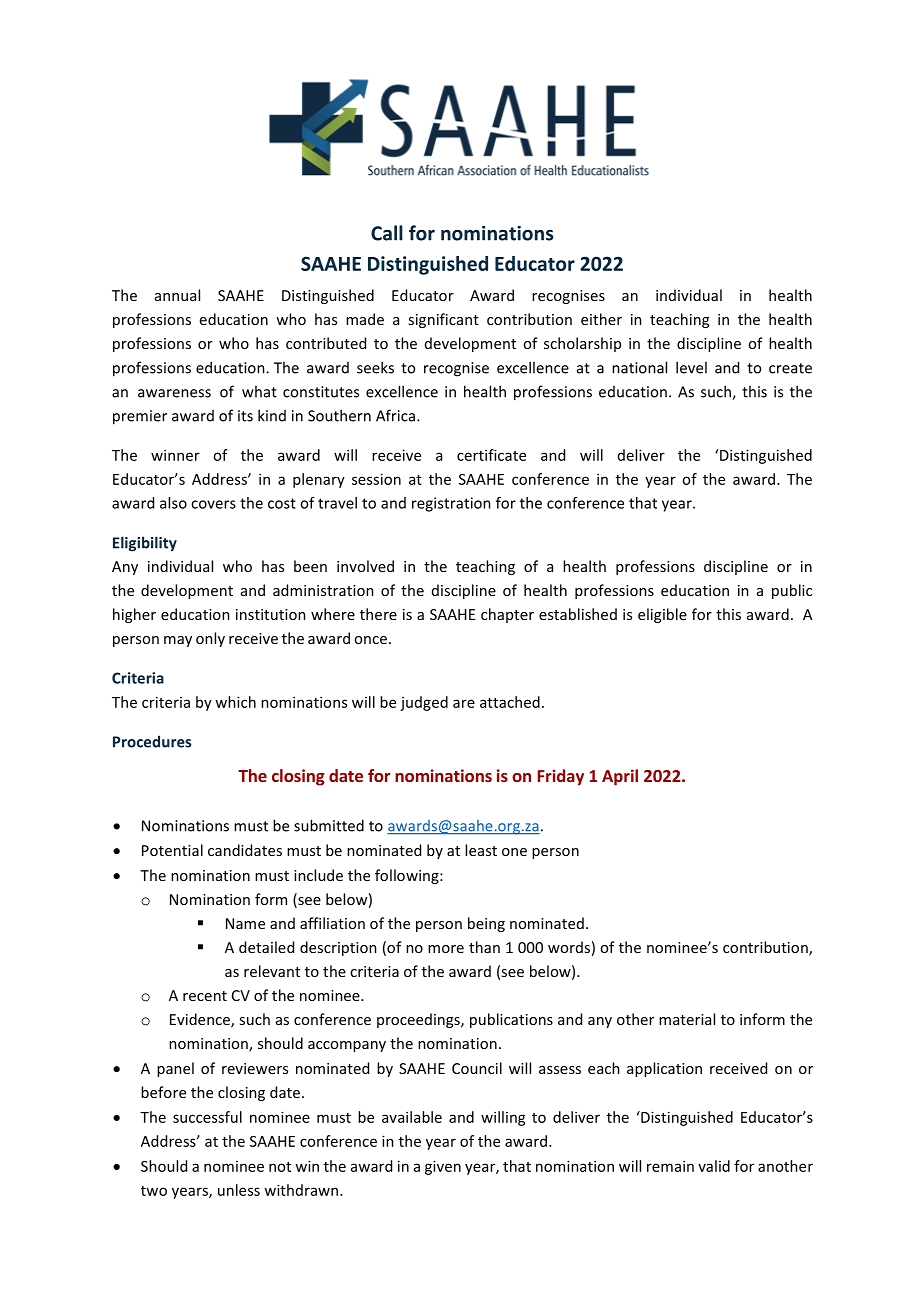 This page has width=924, height=1308. Describe the element at coordinates (443, 1167) in the page. I see `given` at that location.
